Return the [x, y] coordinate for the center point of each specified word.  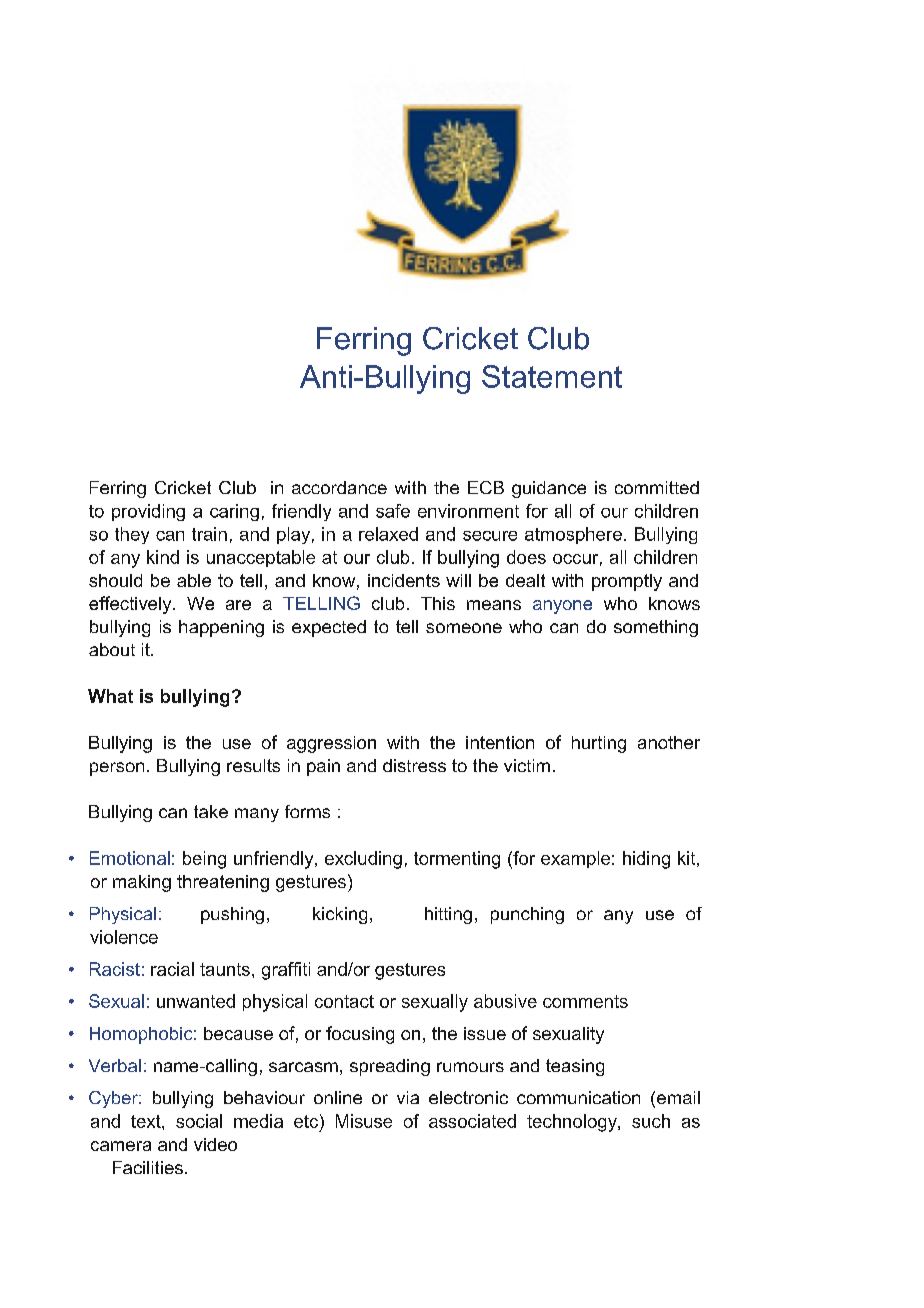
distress [414, 765]
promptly [627, 582]
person [117, 769]
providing [148, 512]
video [215, 1144]
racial [172, 969]
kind [163, 557]
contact [344, 1001]
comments [585, 1001]
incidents [404, 580]
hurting [599, 744]
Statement [552, 376]
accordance [339, 487]
